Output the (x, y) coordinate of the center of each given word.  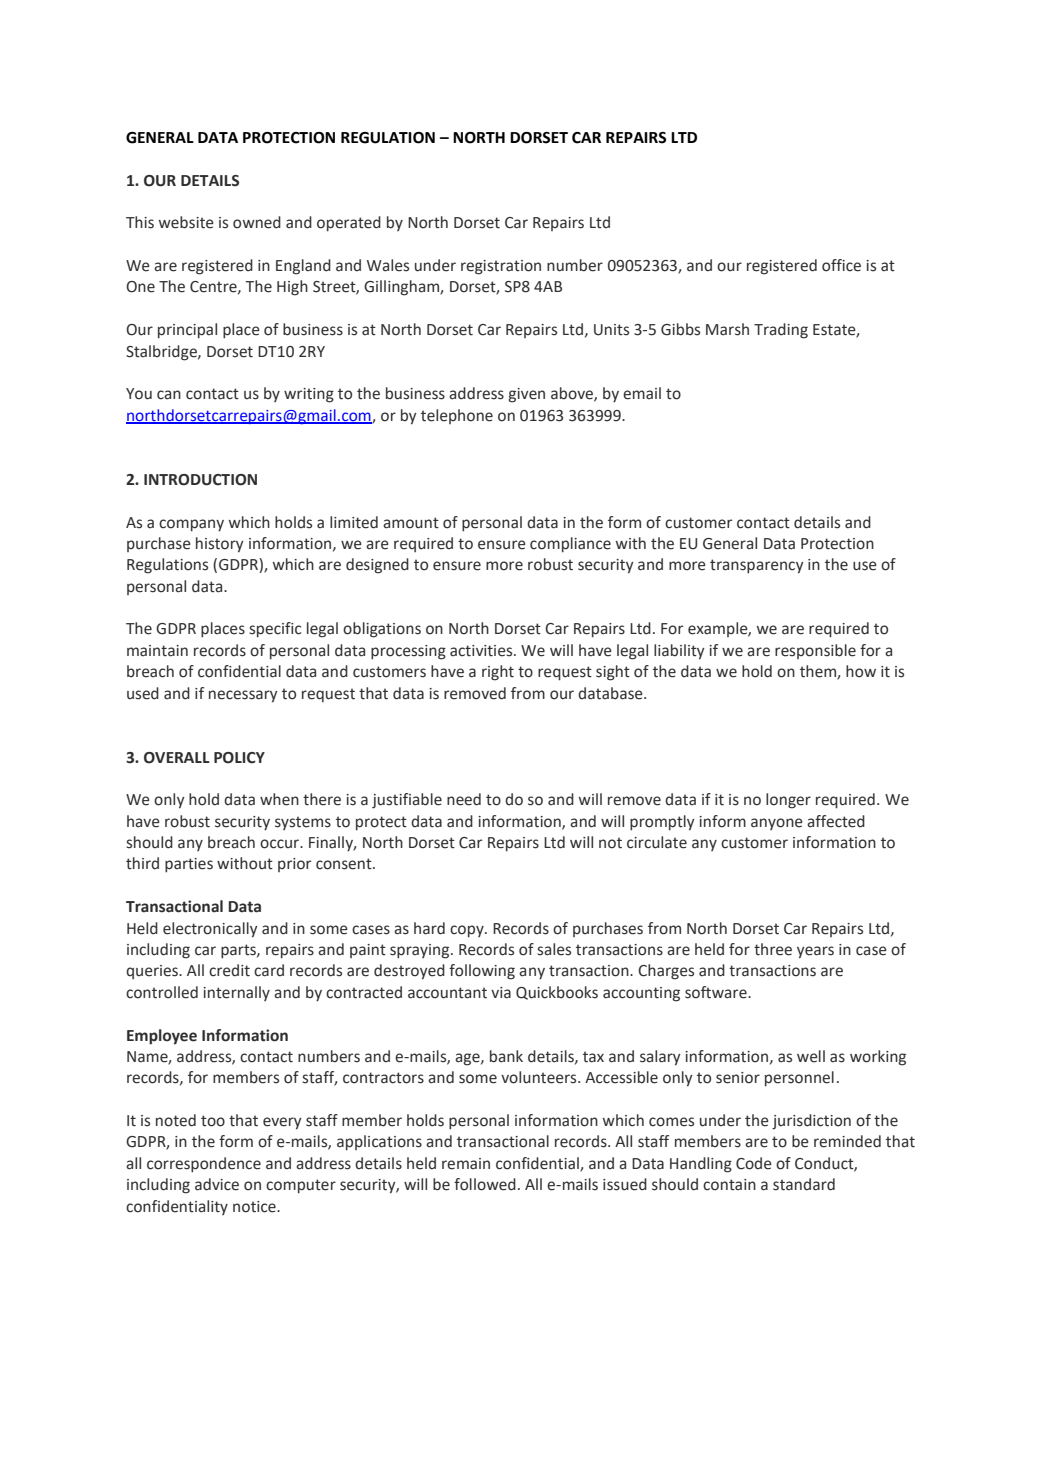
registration (501, 267)
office (841, 265)
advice (217, 1184)
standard (804, 1184)
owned (257, 222)
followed (485, 1184)
